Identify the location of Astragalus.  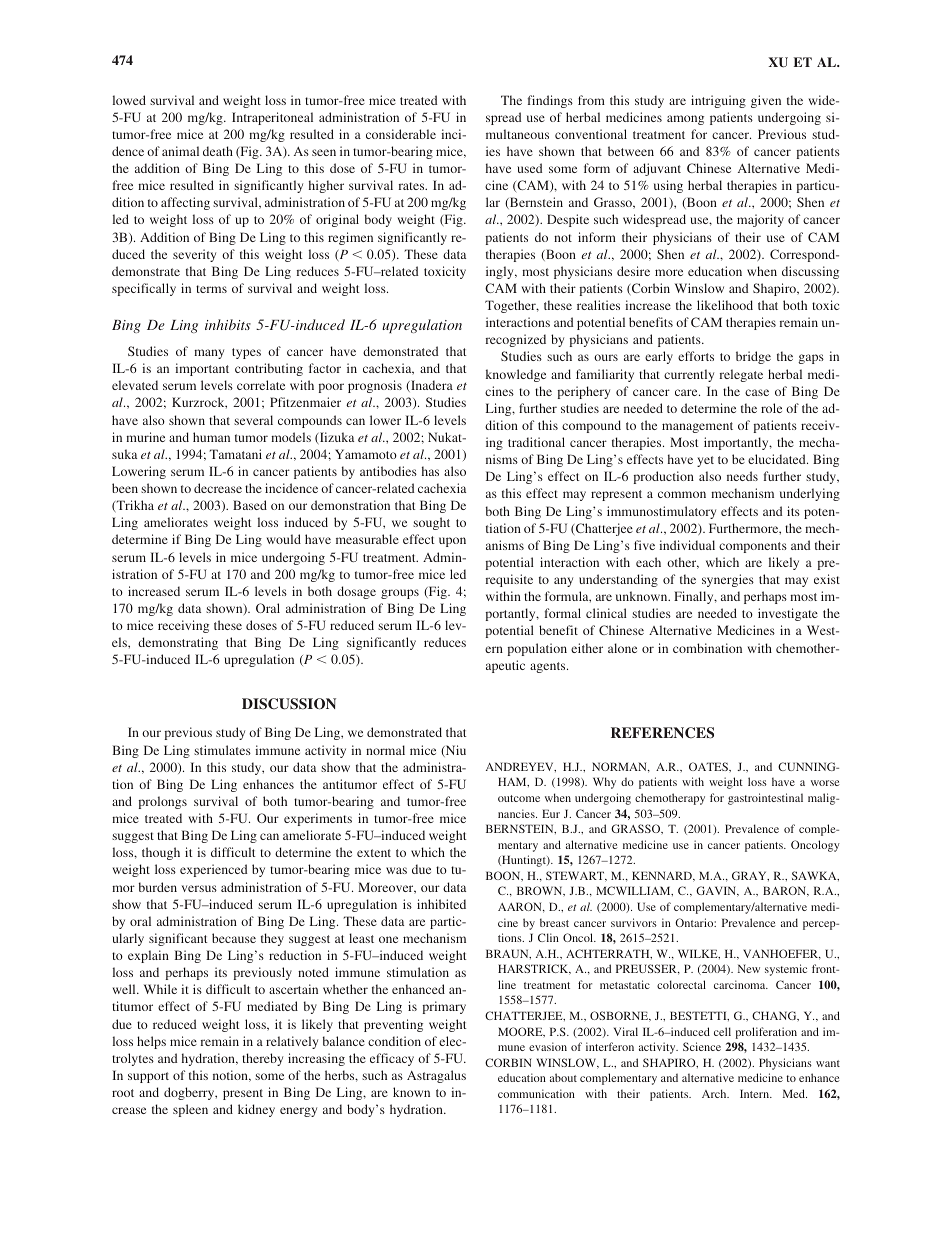
(436, 1076).
